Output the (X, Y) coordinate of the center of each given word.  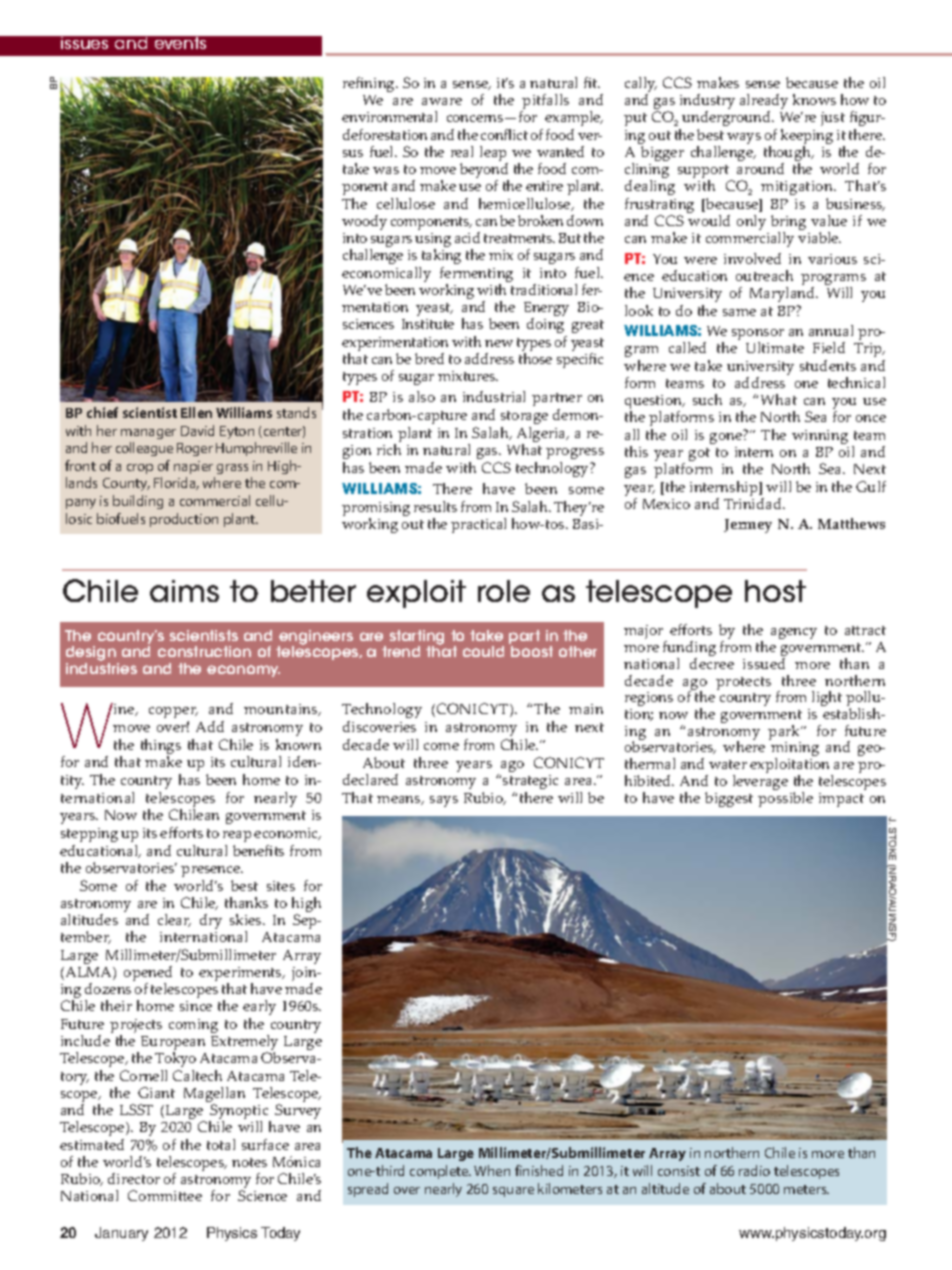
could (483, 651)
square (513, 1192)
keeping (807, 138)
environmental (389, 116)
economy (243, 671)
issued (764, 663)
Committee (165, 1195)
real (462, 151)
